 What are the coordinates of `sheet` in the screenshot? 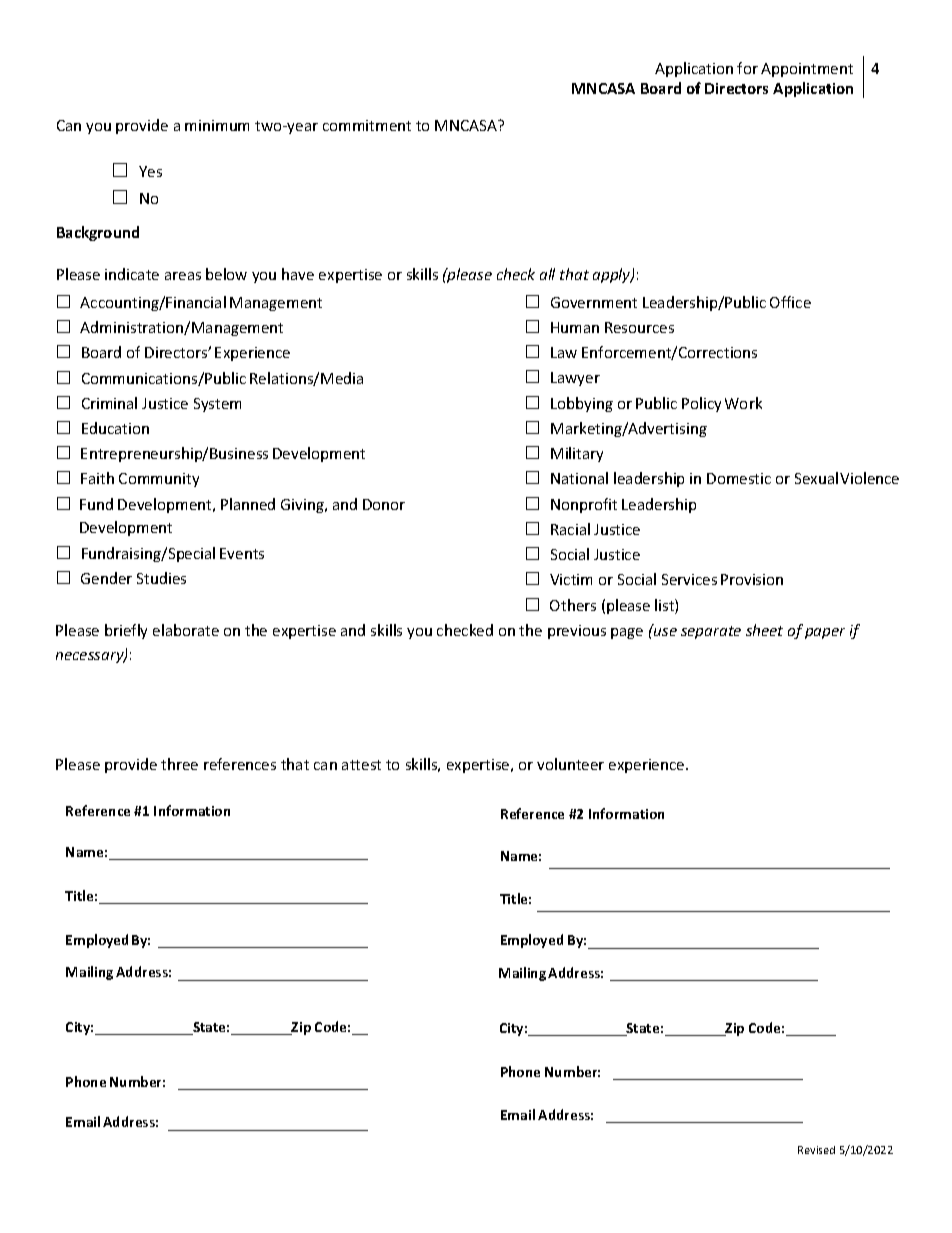 It's located at (764, 630).
